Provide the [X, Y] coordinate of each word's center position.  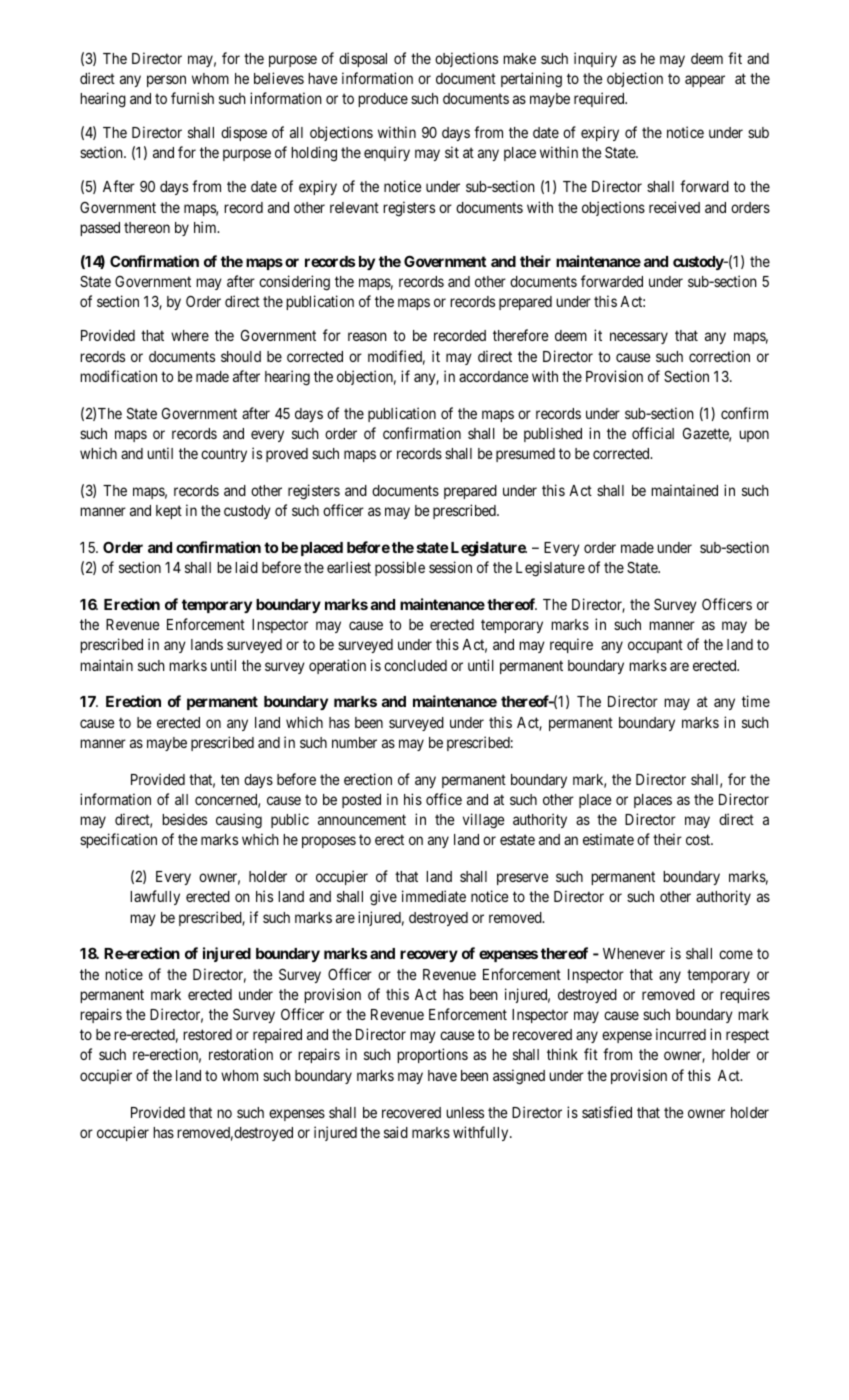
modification [118, 376]
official [653, 433]
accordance [494, 376]
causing [239, 821]
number [354, 742]
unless [465, 1112]
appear [705, 81]
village [484, 821]
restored [207, 1034]
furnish [192, 98]
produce [383, 100]
